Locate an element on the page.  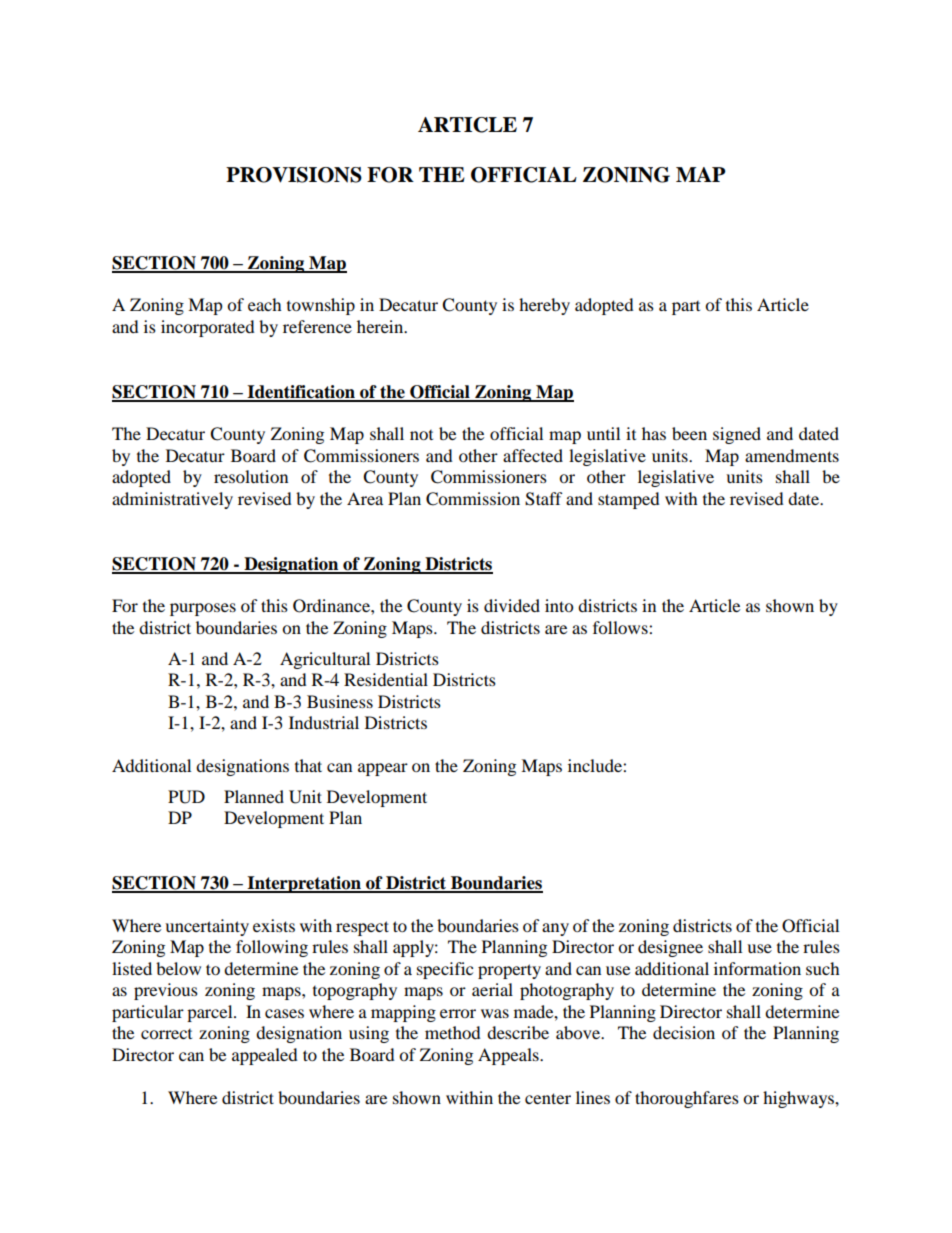
signed is located at coordinates (737, 435).
